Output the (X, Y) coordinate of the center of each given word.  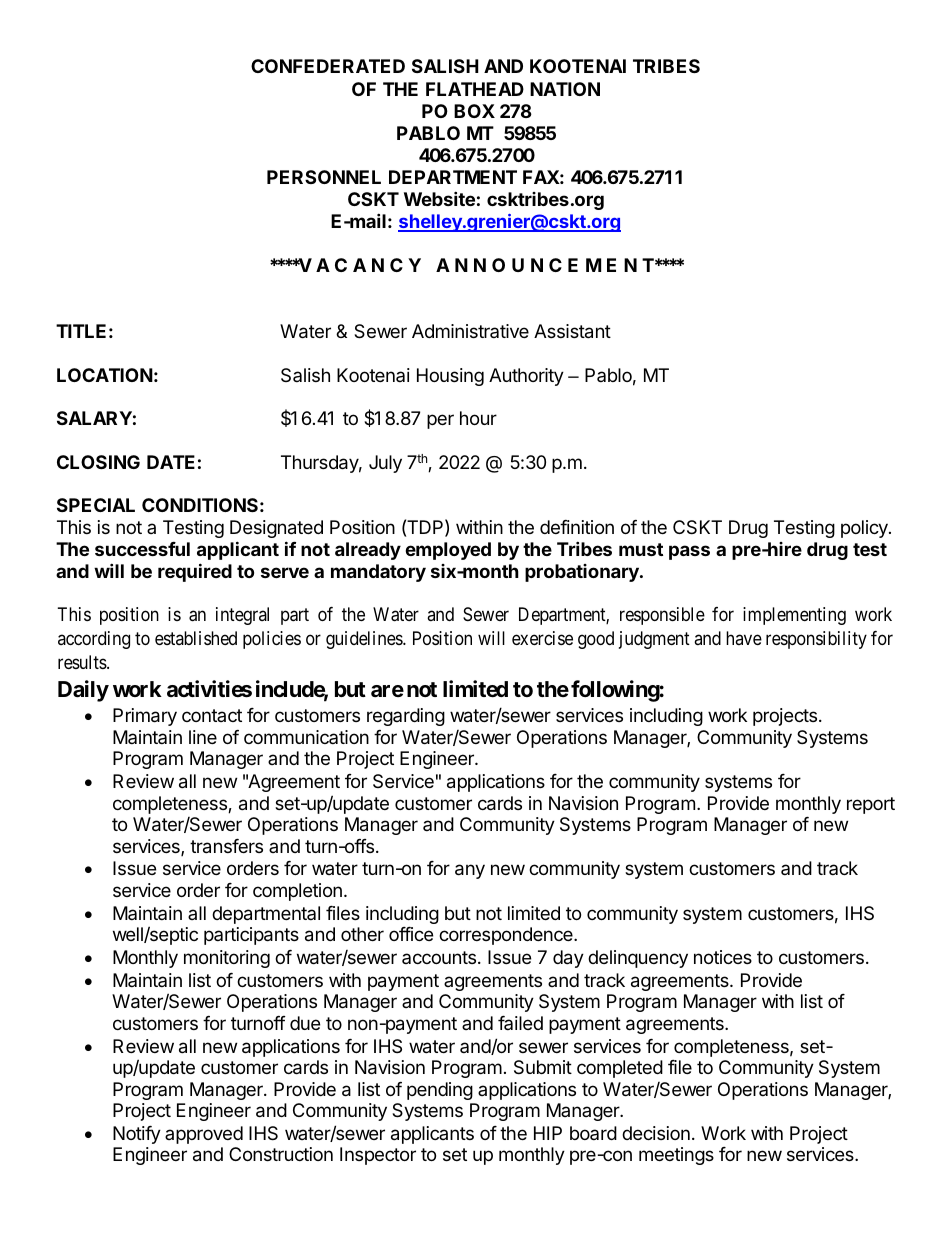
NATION (565, 89)
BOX (474, 111)
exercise (542, 638)
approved (204, 1135)
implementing (794, 616)
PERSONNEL (324, 177)
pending (440, 1091)
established (196, 638)
